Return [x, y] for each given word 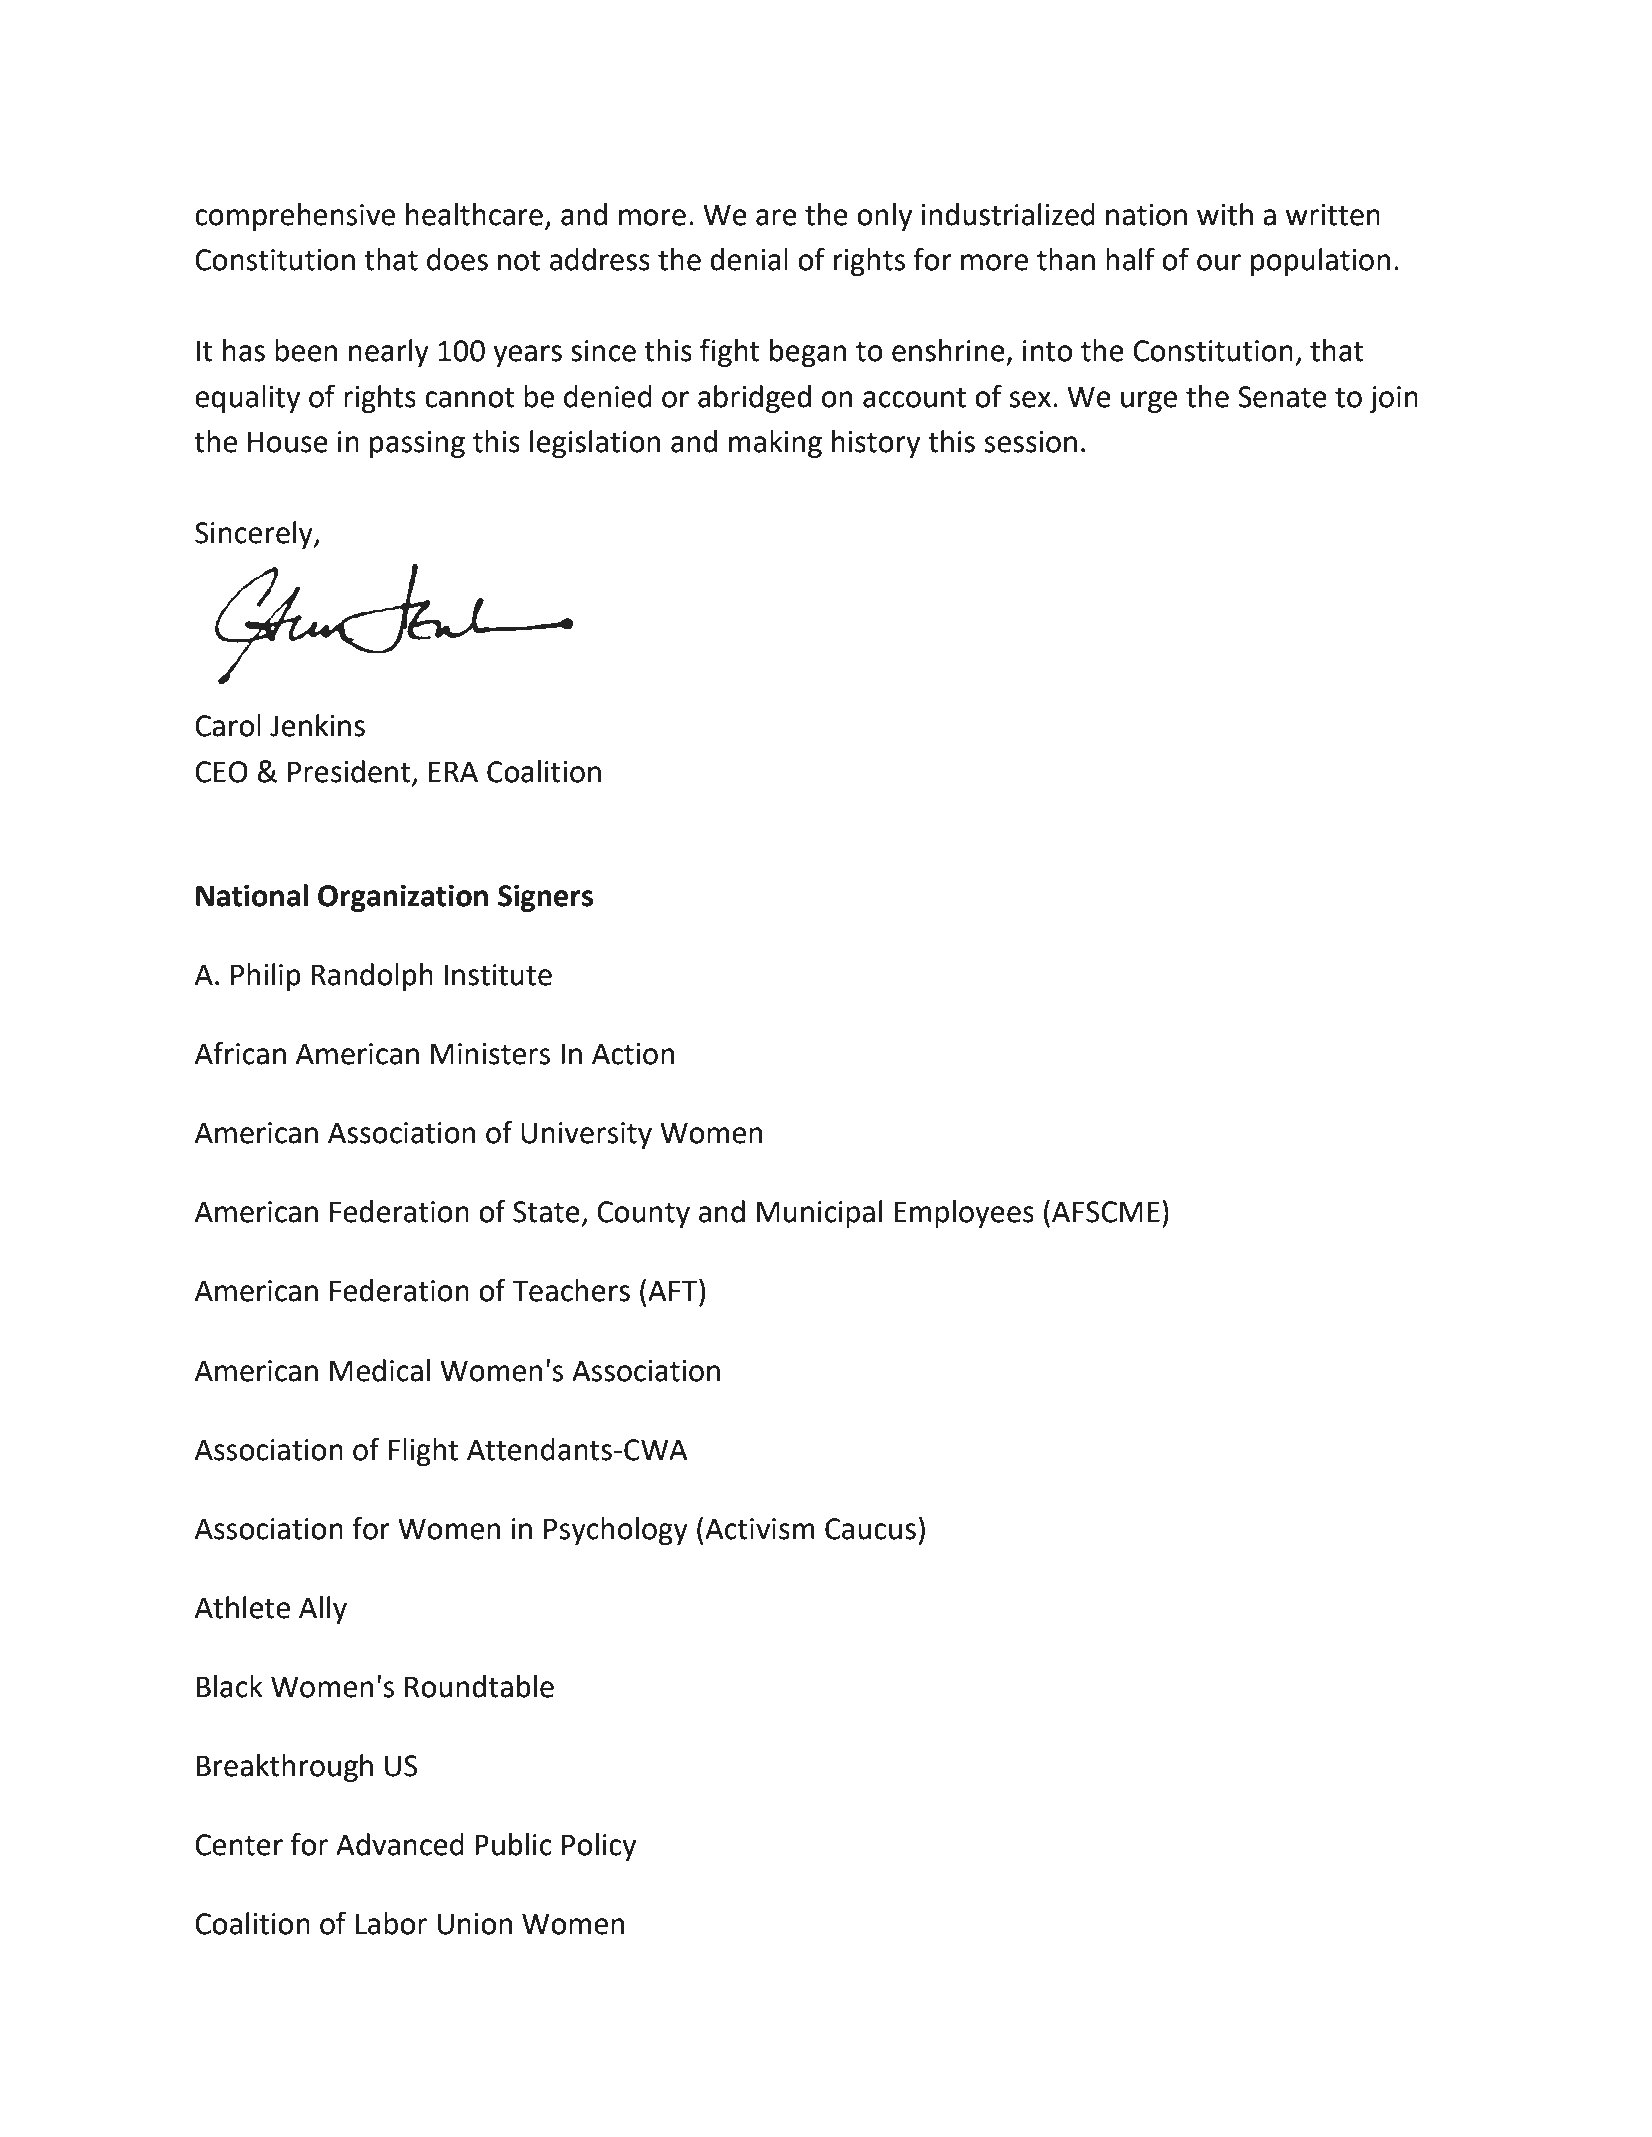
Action [633, 1054]
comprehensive [295, 217]
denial [749, 259]
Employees [964, 1214]
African [240, 1053]
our [1219, 262]
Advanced [400, 1844]
